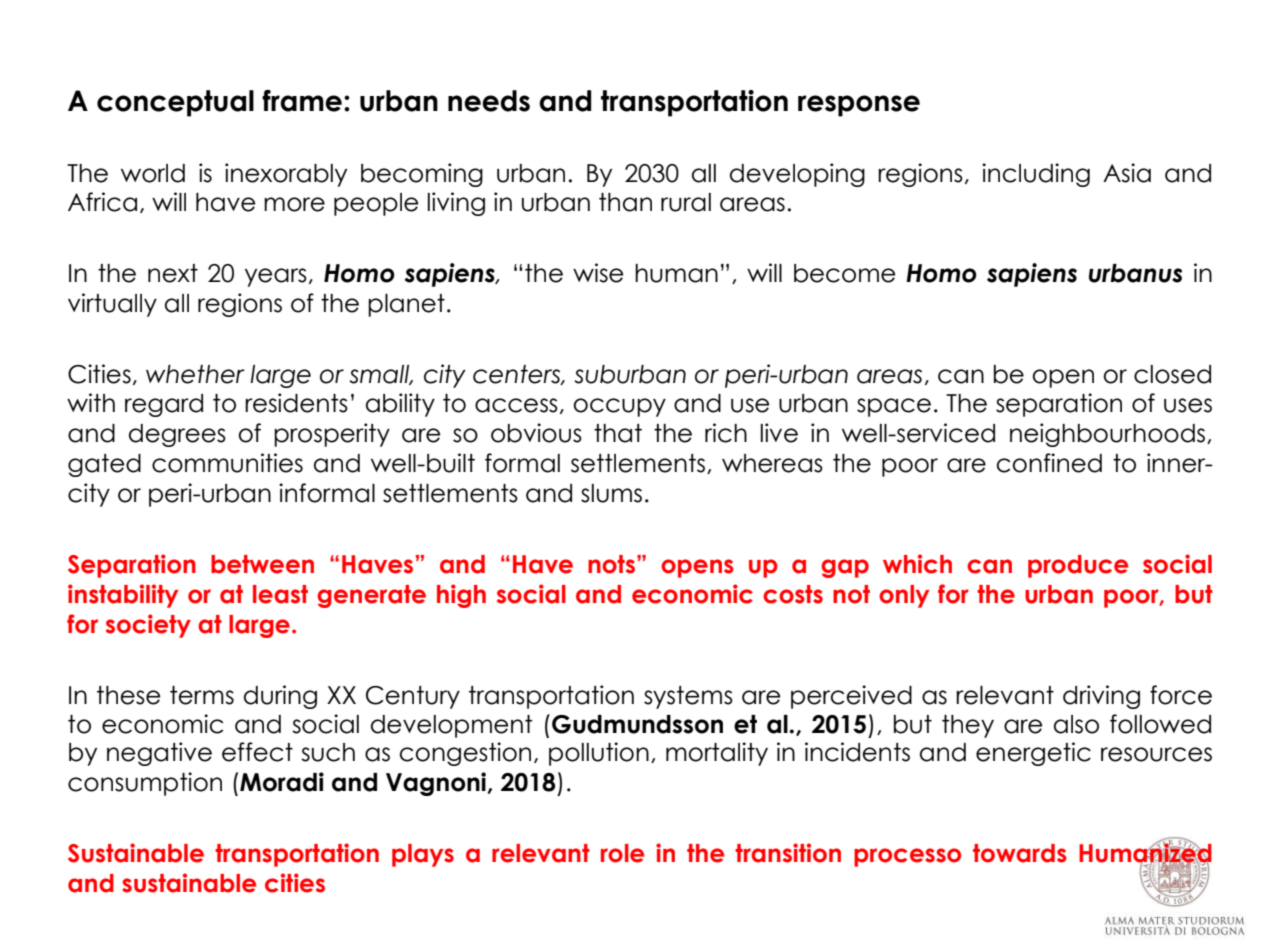 Image resolution: width=1270 pixels, height=952 pixels. I want to click on needs, so click(489, 101).
